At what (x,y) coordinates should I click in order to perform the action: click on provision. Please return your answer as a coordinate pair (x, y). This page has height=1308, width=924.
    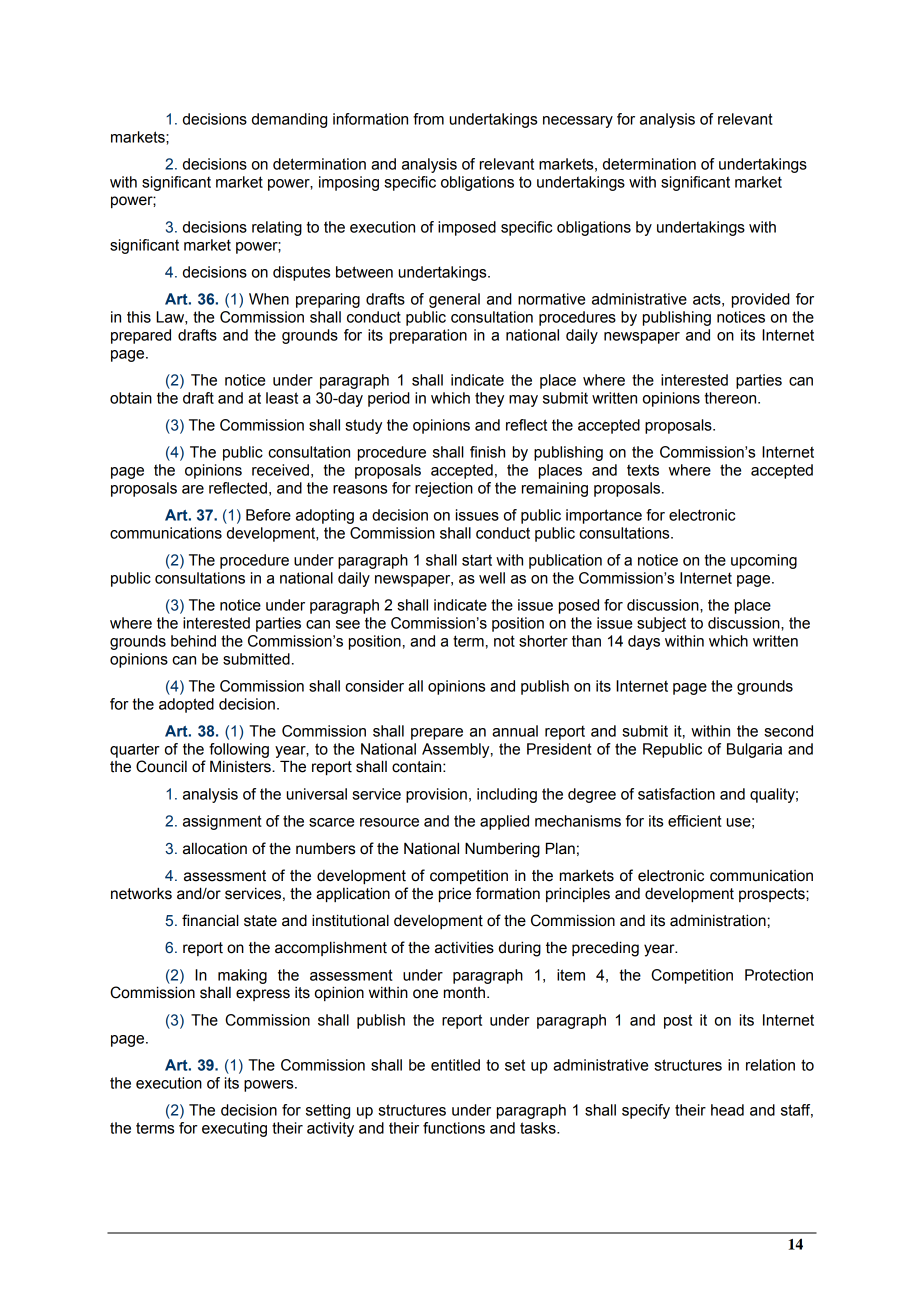
    Looking at the image, I should click on (436, 795).
